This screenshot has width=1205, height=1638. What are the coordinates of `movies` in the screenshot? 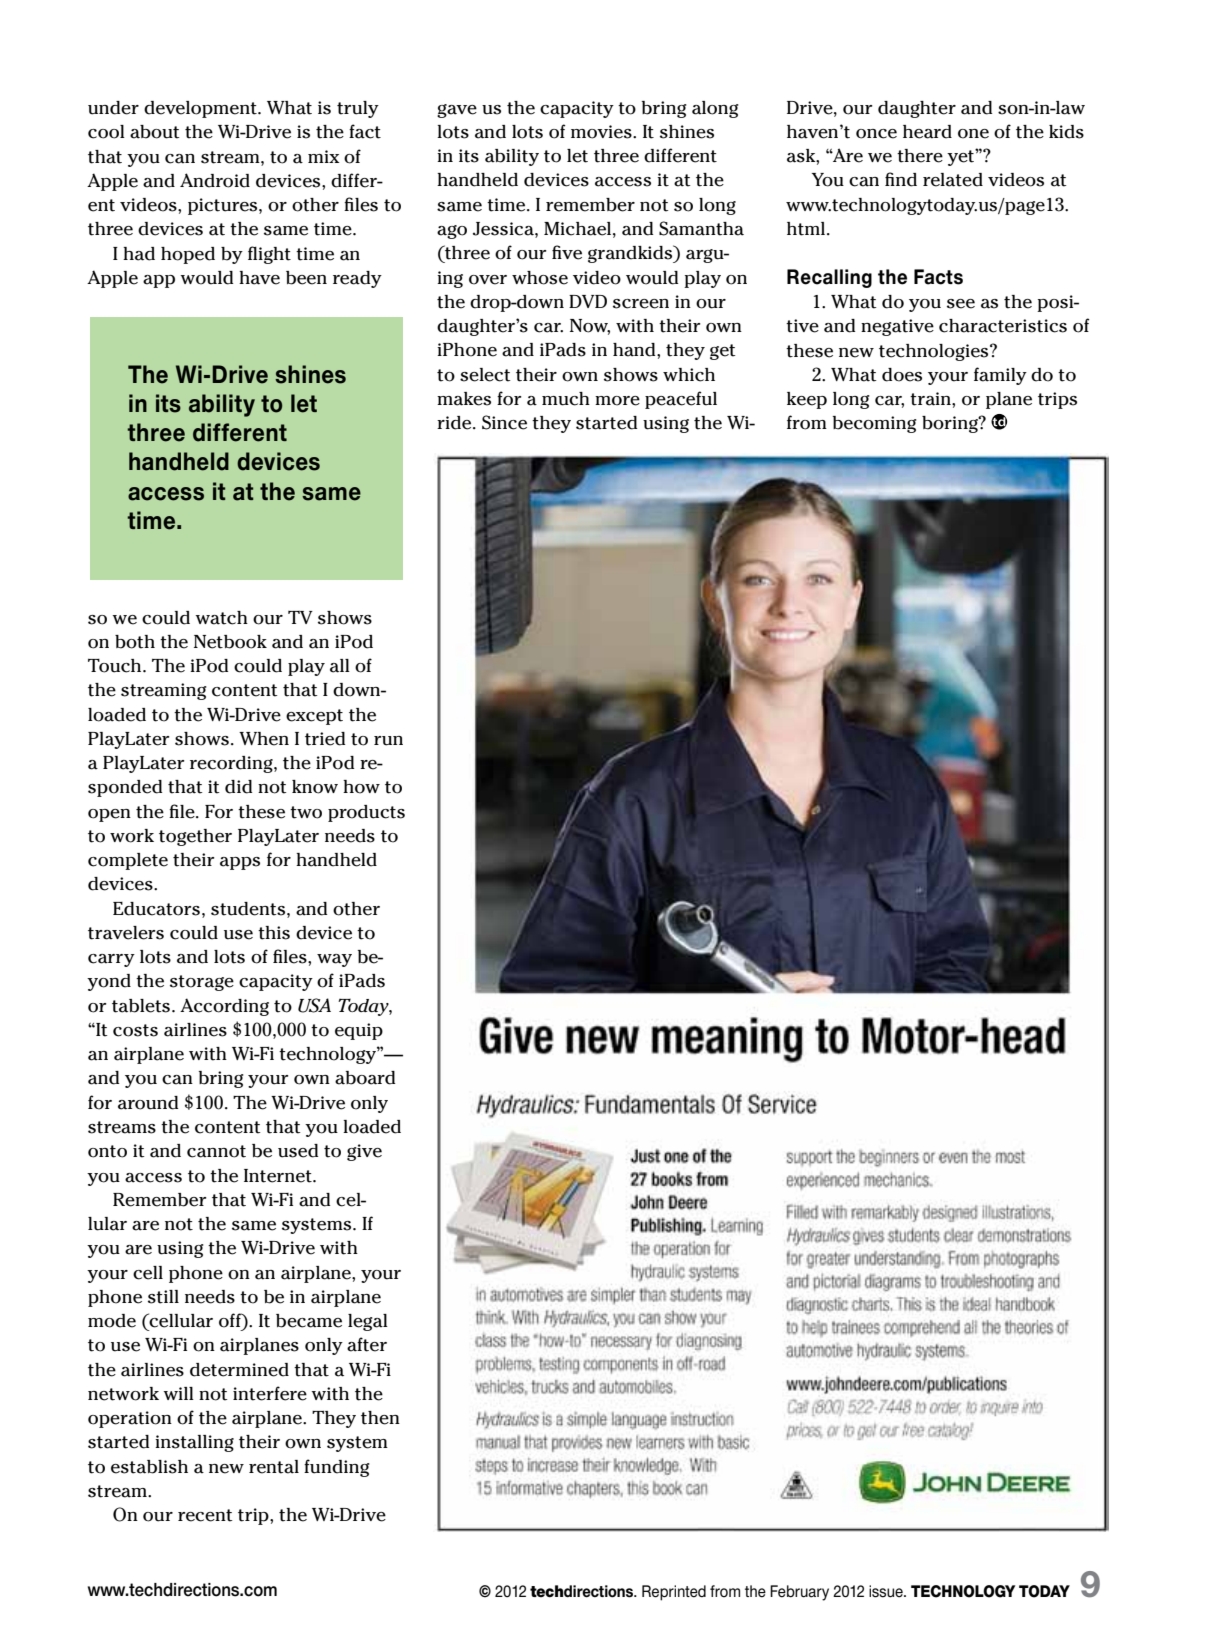 It's located at (602, 132).
